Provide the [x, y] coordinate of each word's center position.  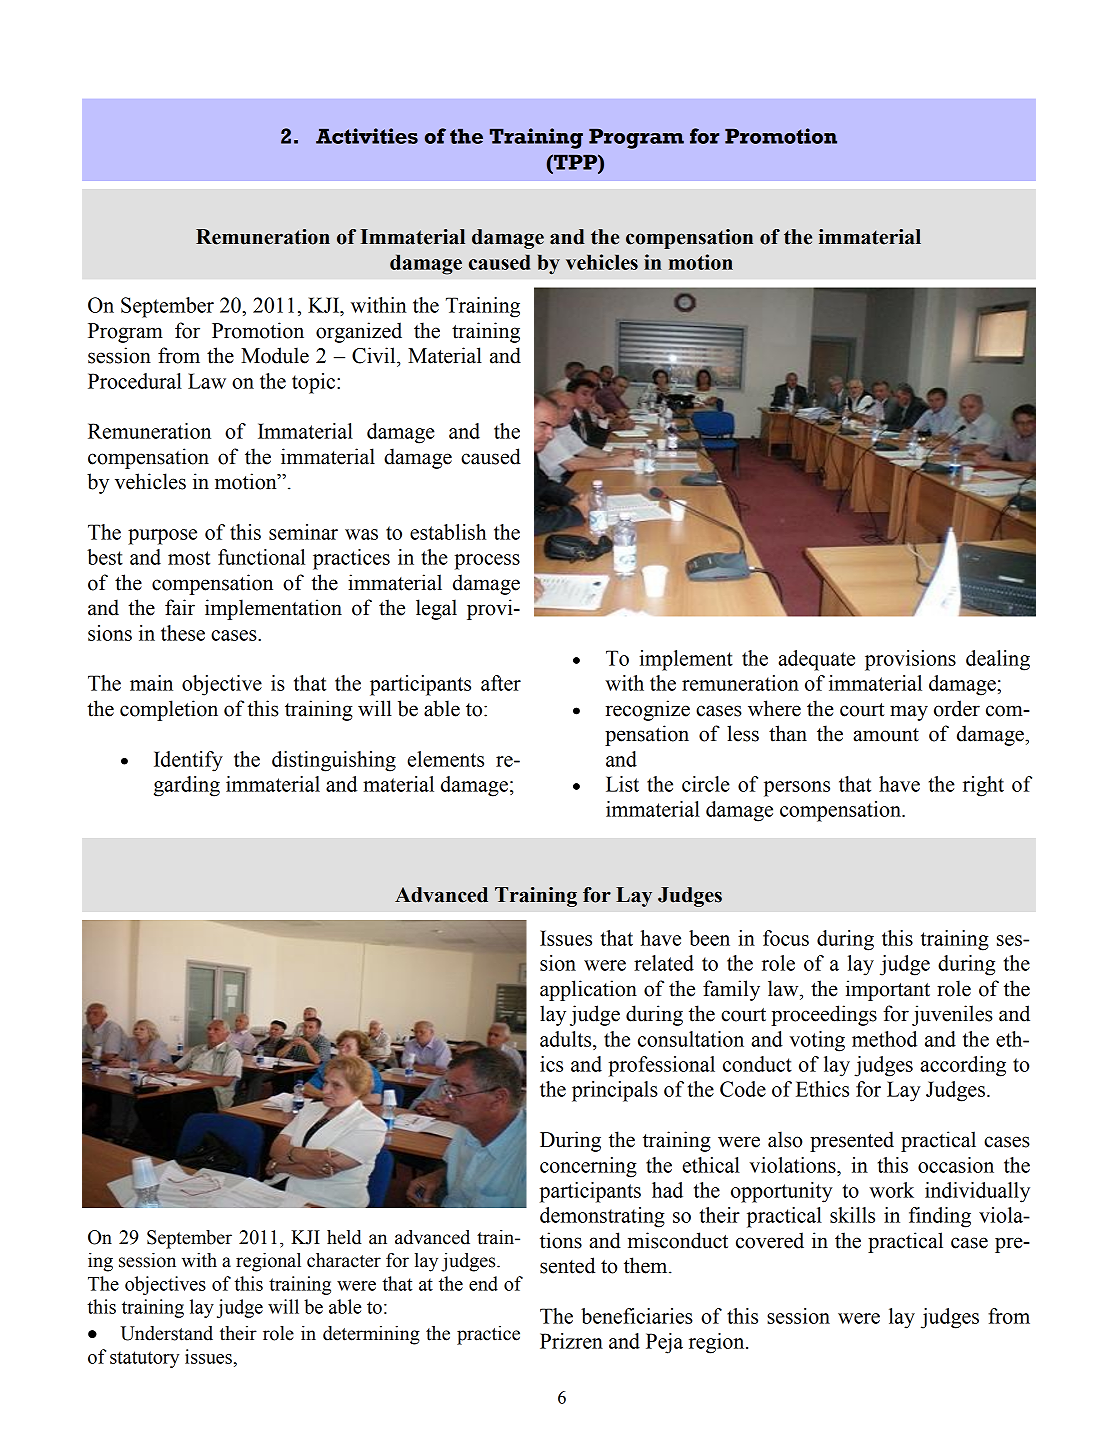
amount [886, 735]
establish [448, 532]
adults [567, 1039]
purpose [162, 537]
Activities [367, 136]
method [884, 1039]
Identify [188, 761]
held [344, 1237]
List [622, 784]
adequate [816, 660]
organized [359, 332]
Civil [375, 355]
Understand [166, 1333]
